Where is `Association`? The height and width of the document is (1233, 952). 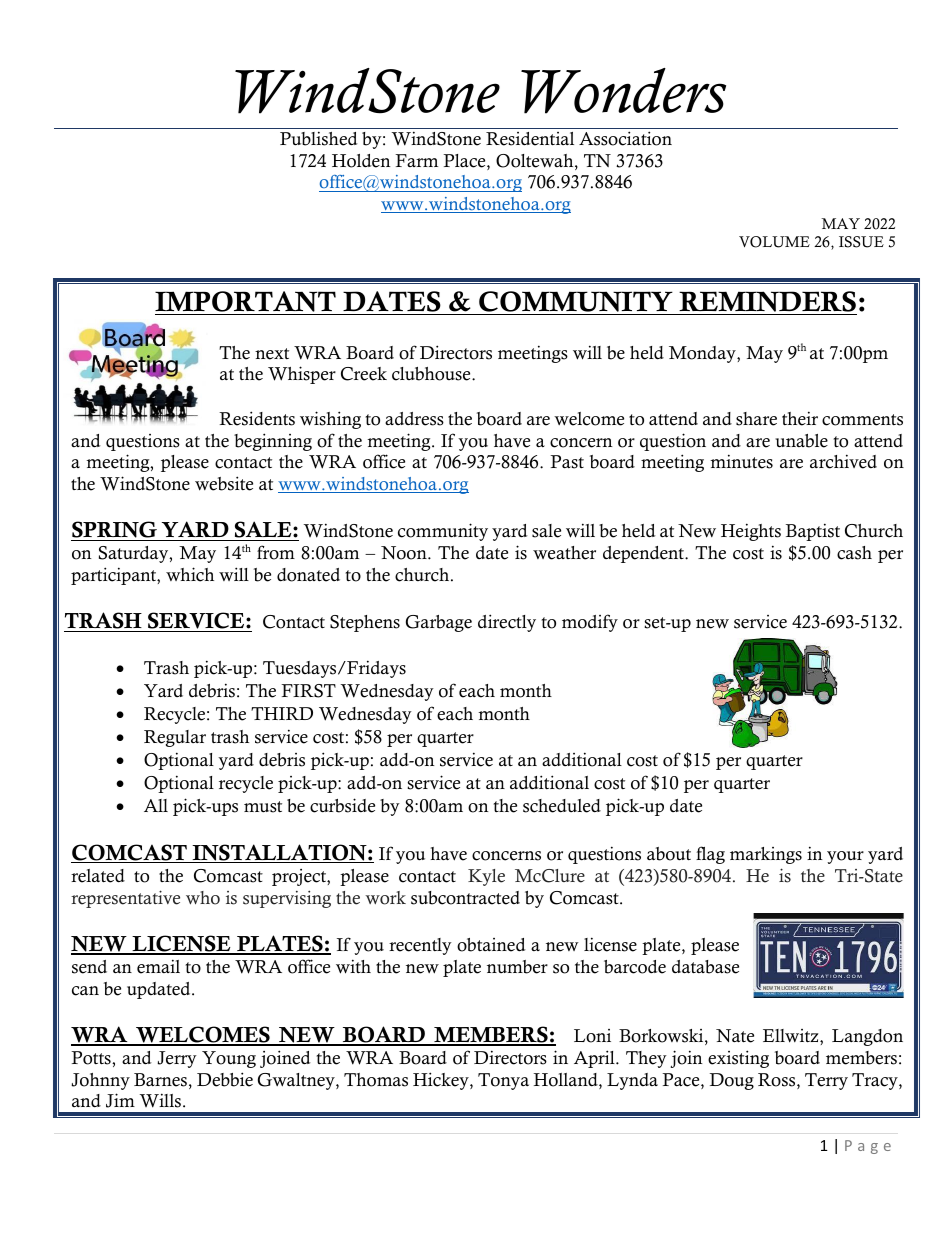 Association is located at coordinates (625, 138).
